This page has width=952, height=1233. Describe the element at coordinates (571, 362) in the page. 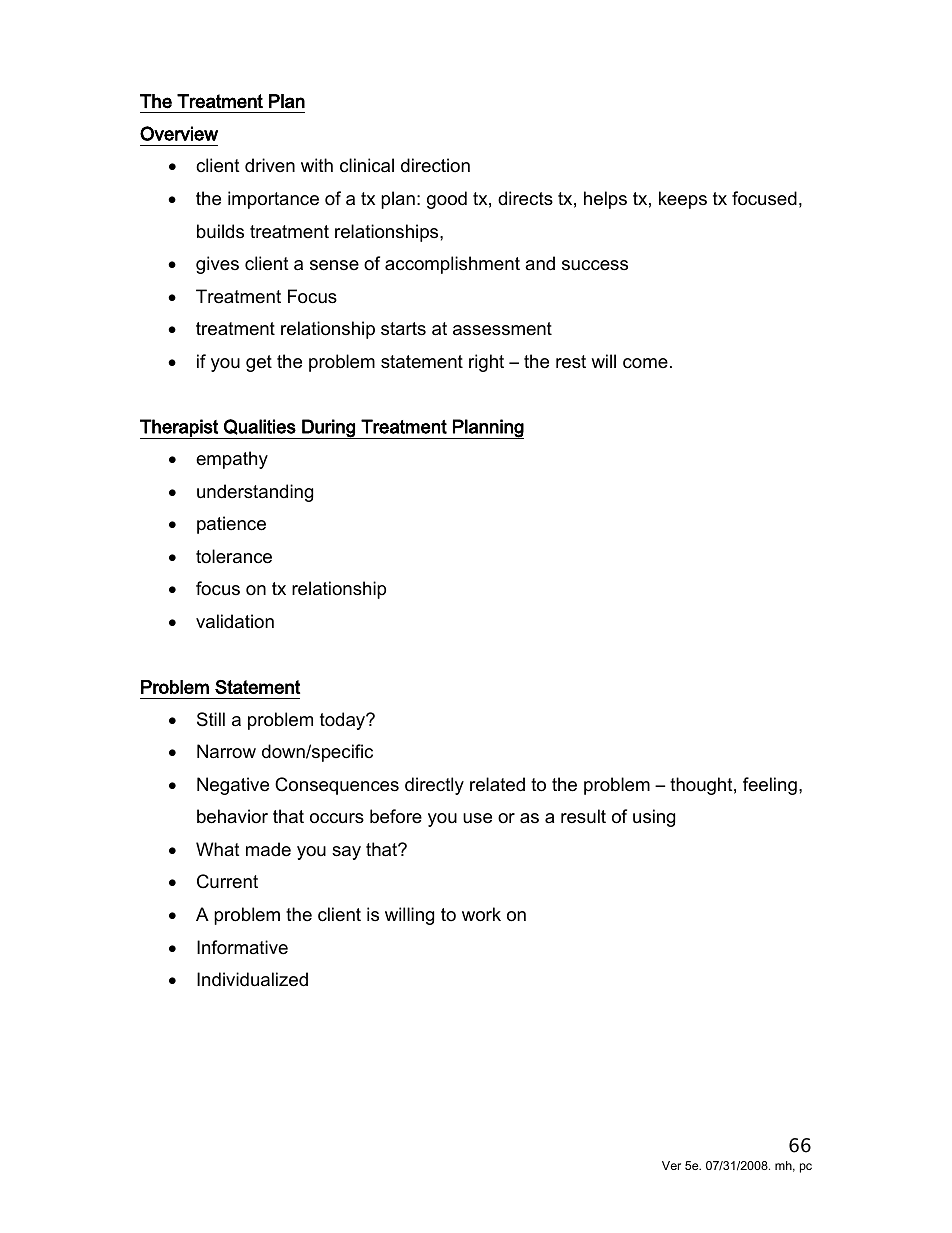

I see `rest` at that location.
